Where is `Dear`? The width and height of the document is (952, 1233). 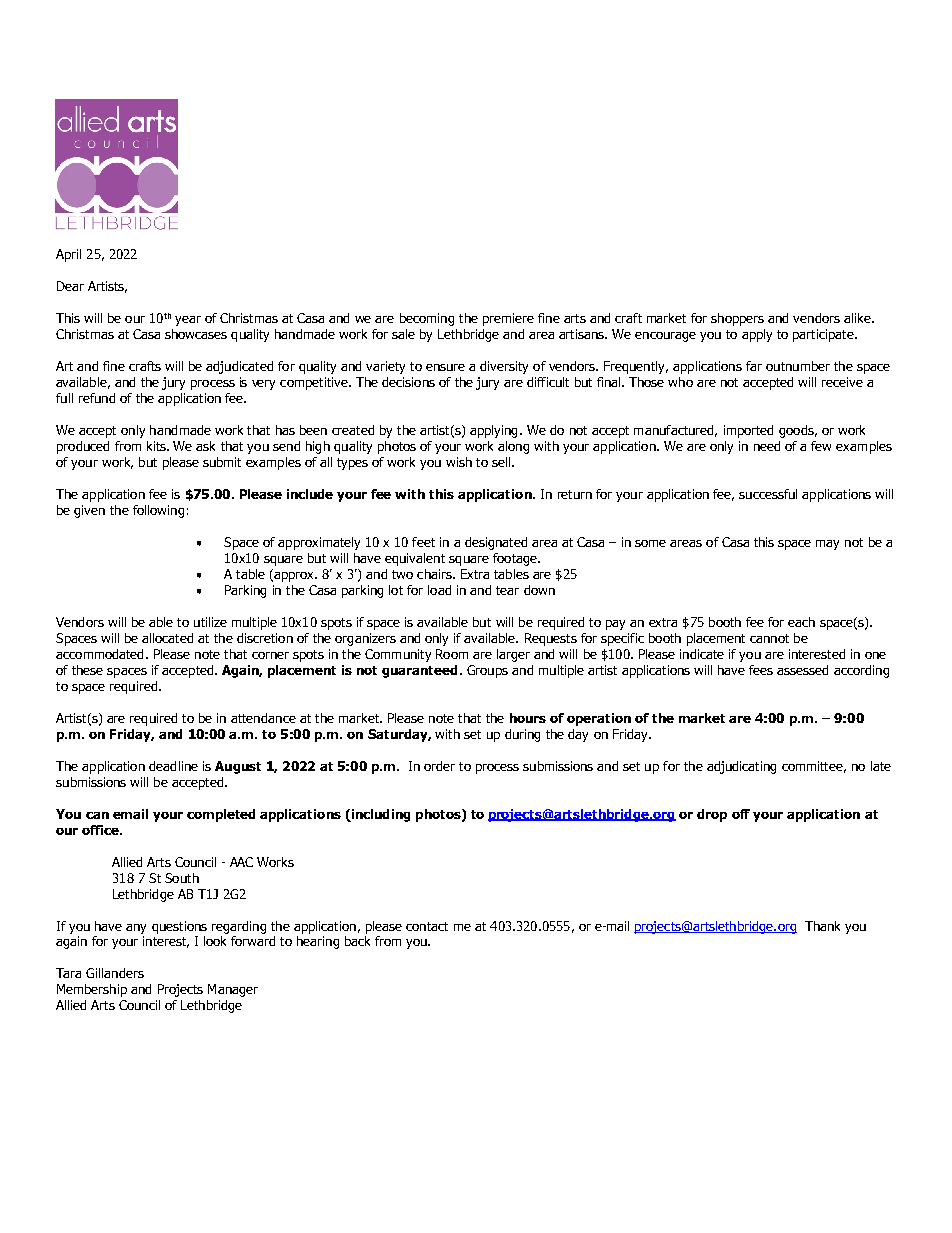
Dear is located at coordinates (70, 286).
